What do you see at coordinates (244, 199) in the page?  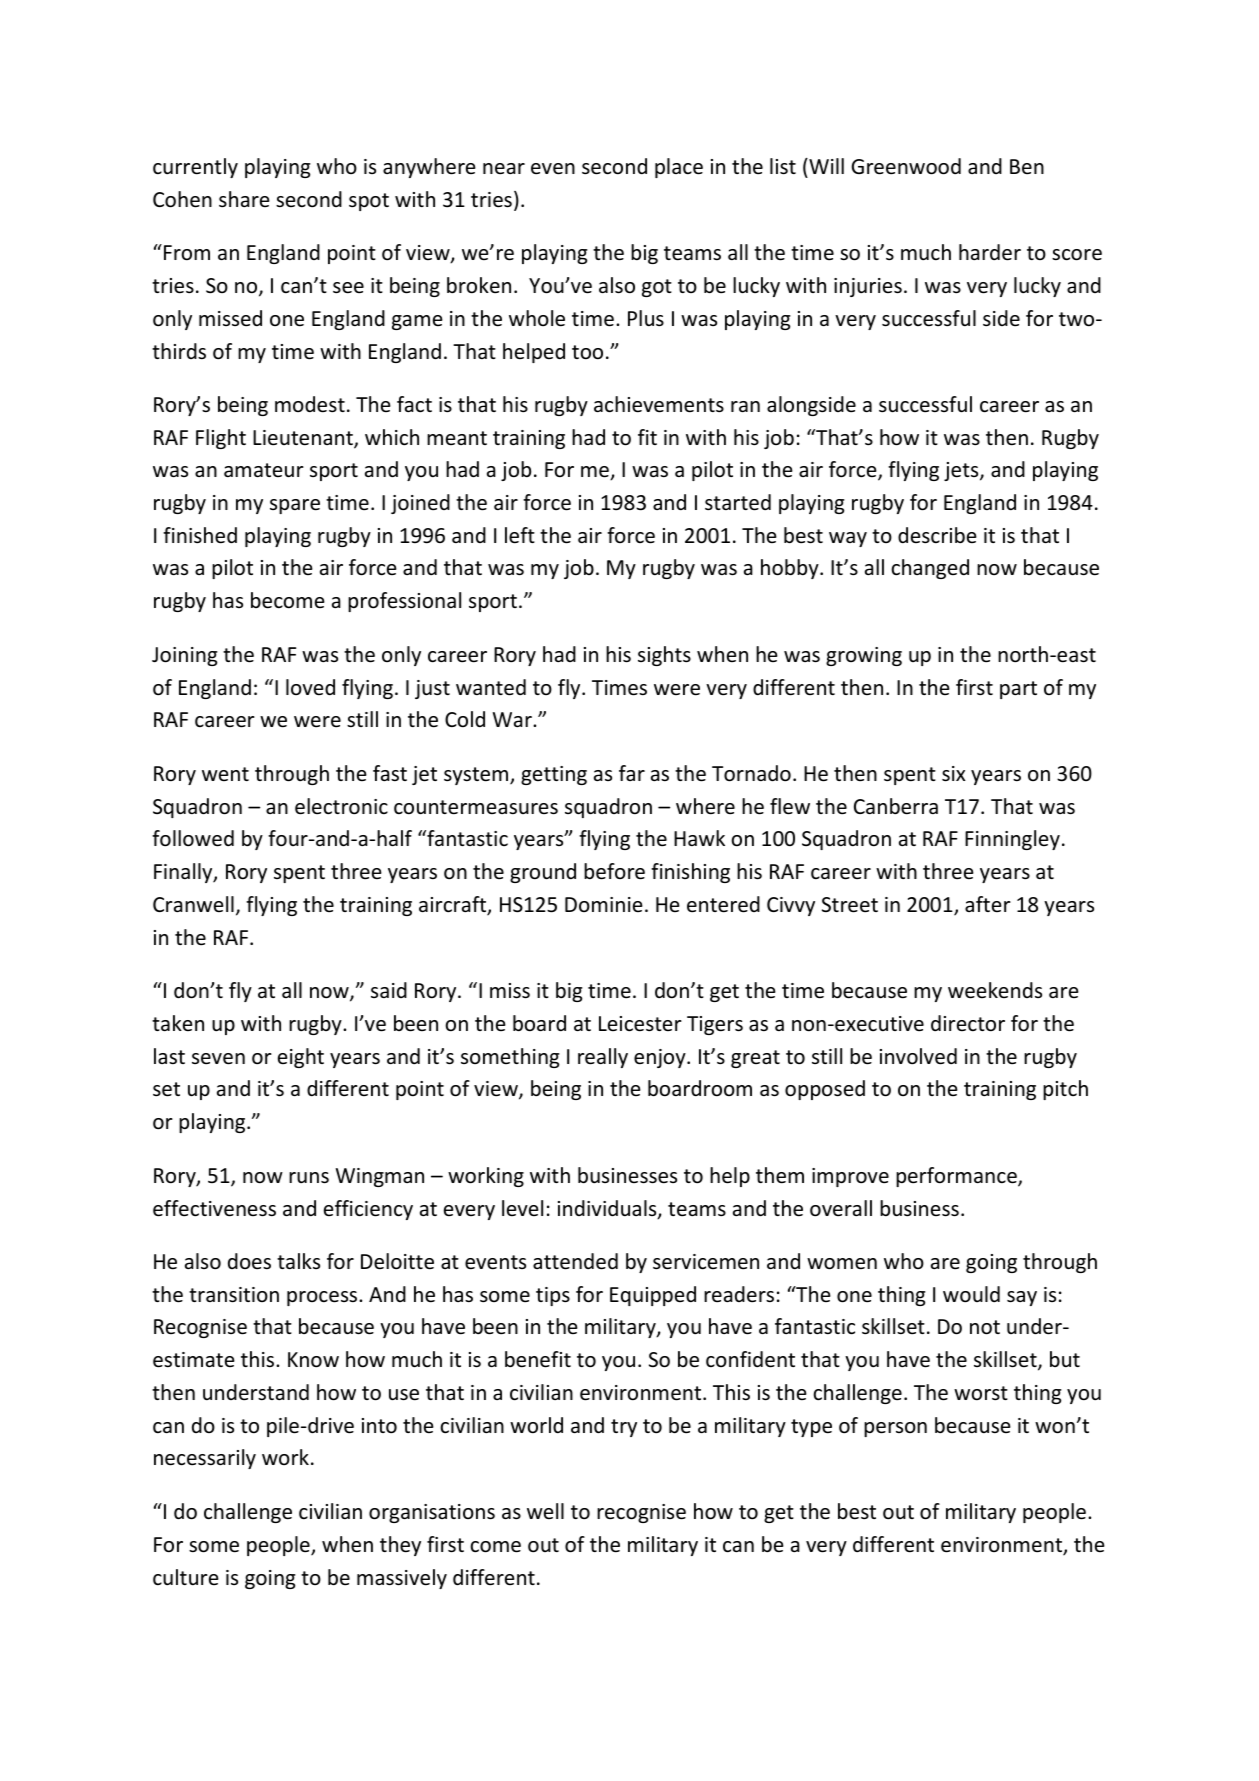 I see `share` at bounding box center [244, 199].
